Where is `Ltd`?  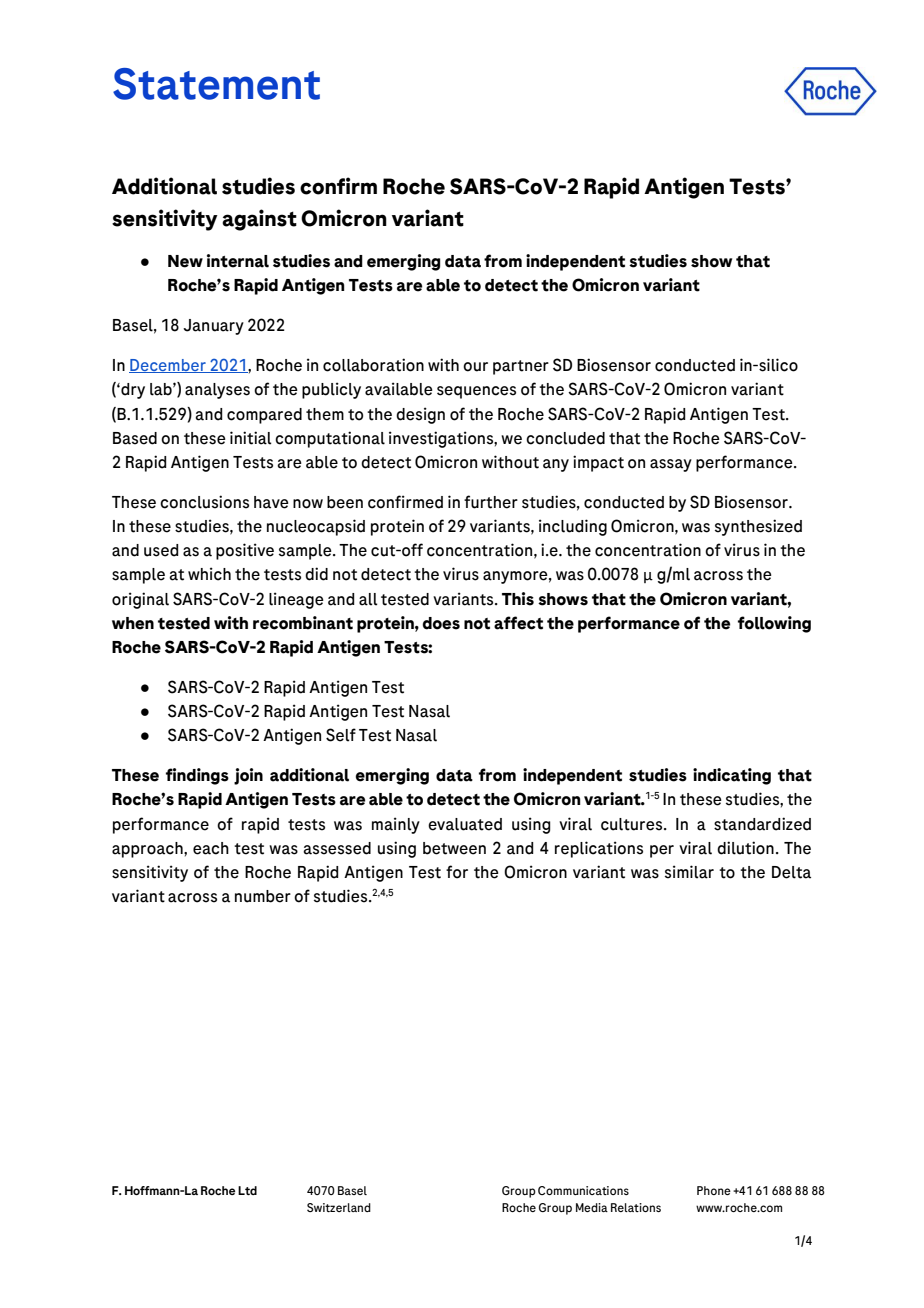
Ltd is located at coordinates (247, 1190).
